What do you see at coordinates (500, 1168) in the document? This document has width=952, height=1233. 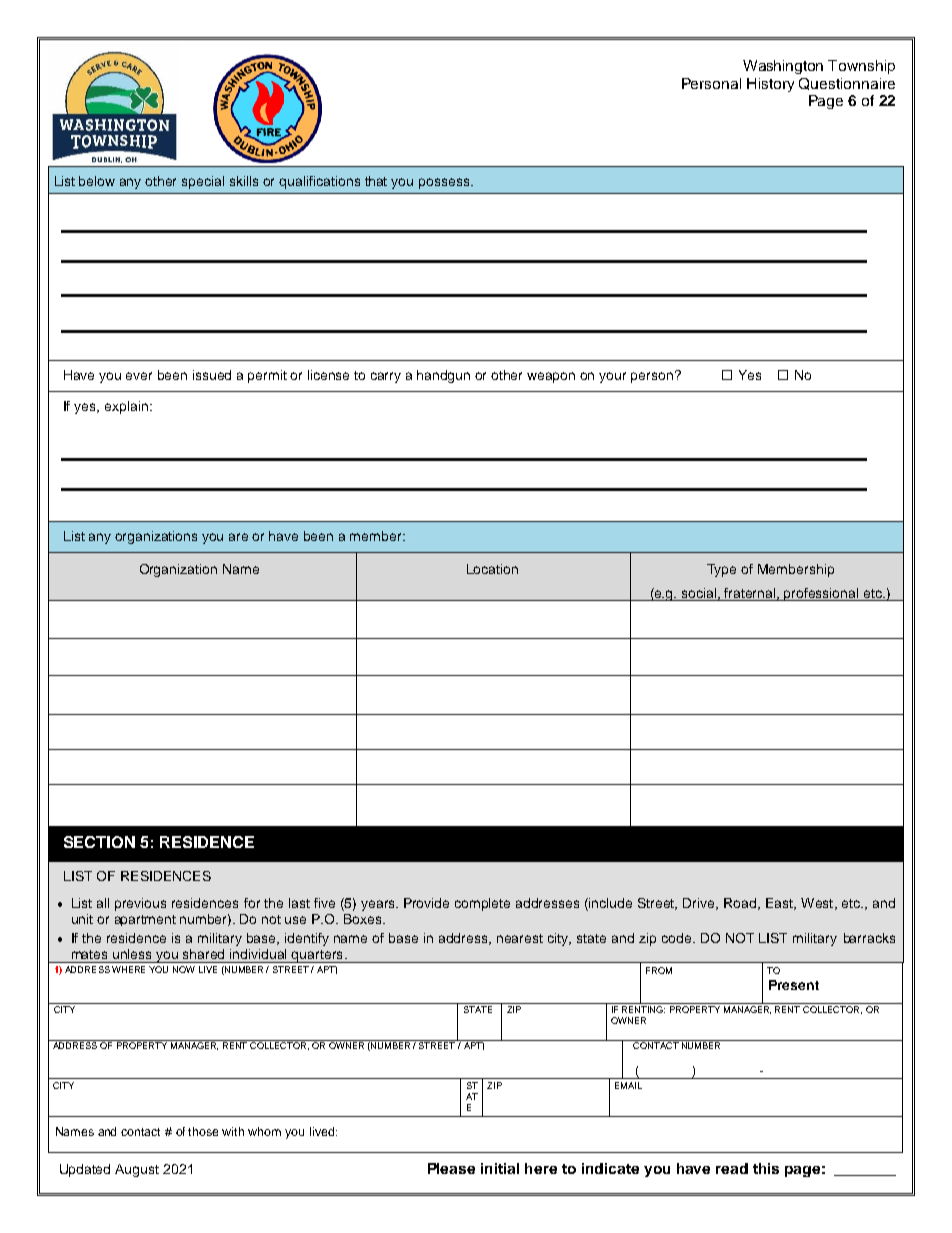 I see `initial` at bounding box center [500, 1168].
